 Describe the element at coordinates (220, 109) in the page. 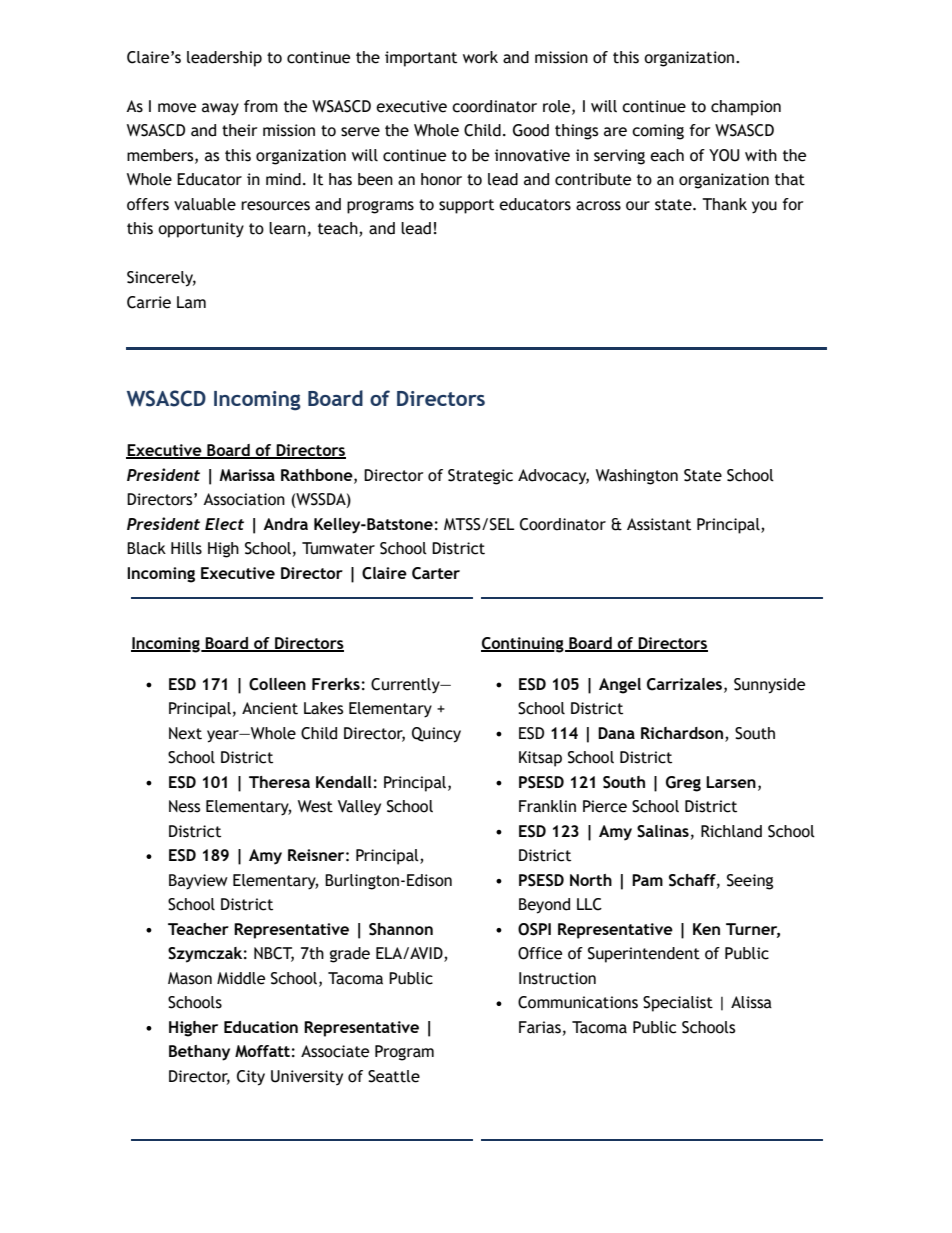

I see `away` at that location.
